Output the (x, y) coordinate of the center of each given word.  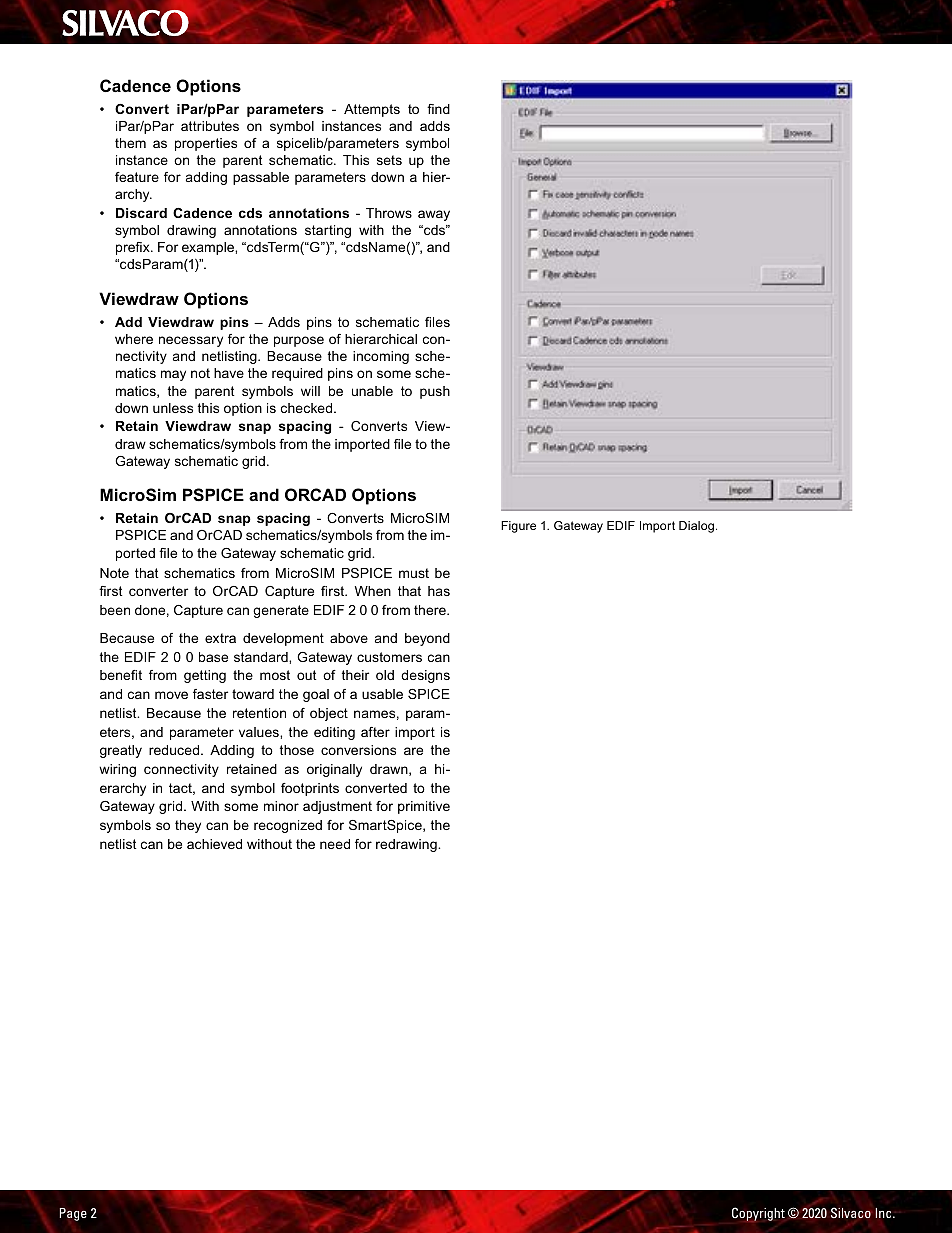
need (335, 844)
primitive (424, 807)
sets (389, 160)
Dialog (698, 527)
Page (73, 1214)
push (435, 392)
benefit (121, 675)
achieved (214, 844)
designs (425, 676)
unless (173, 408)
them (130, 143)
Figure (518, 527)
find (438, 109)
